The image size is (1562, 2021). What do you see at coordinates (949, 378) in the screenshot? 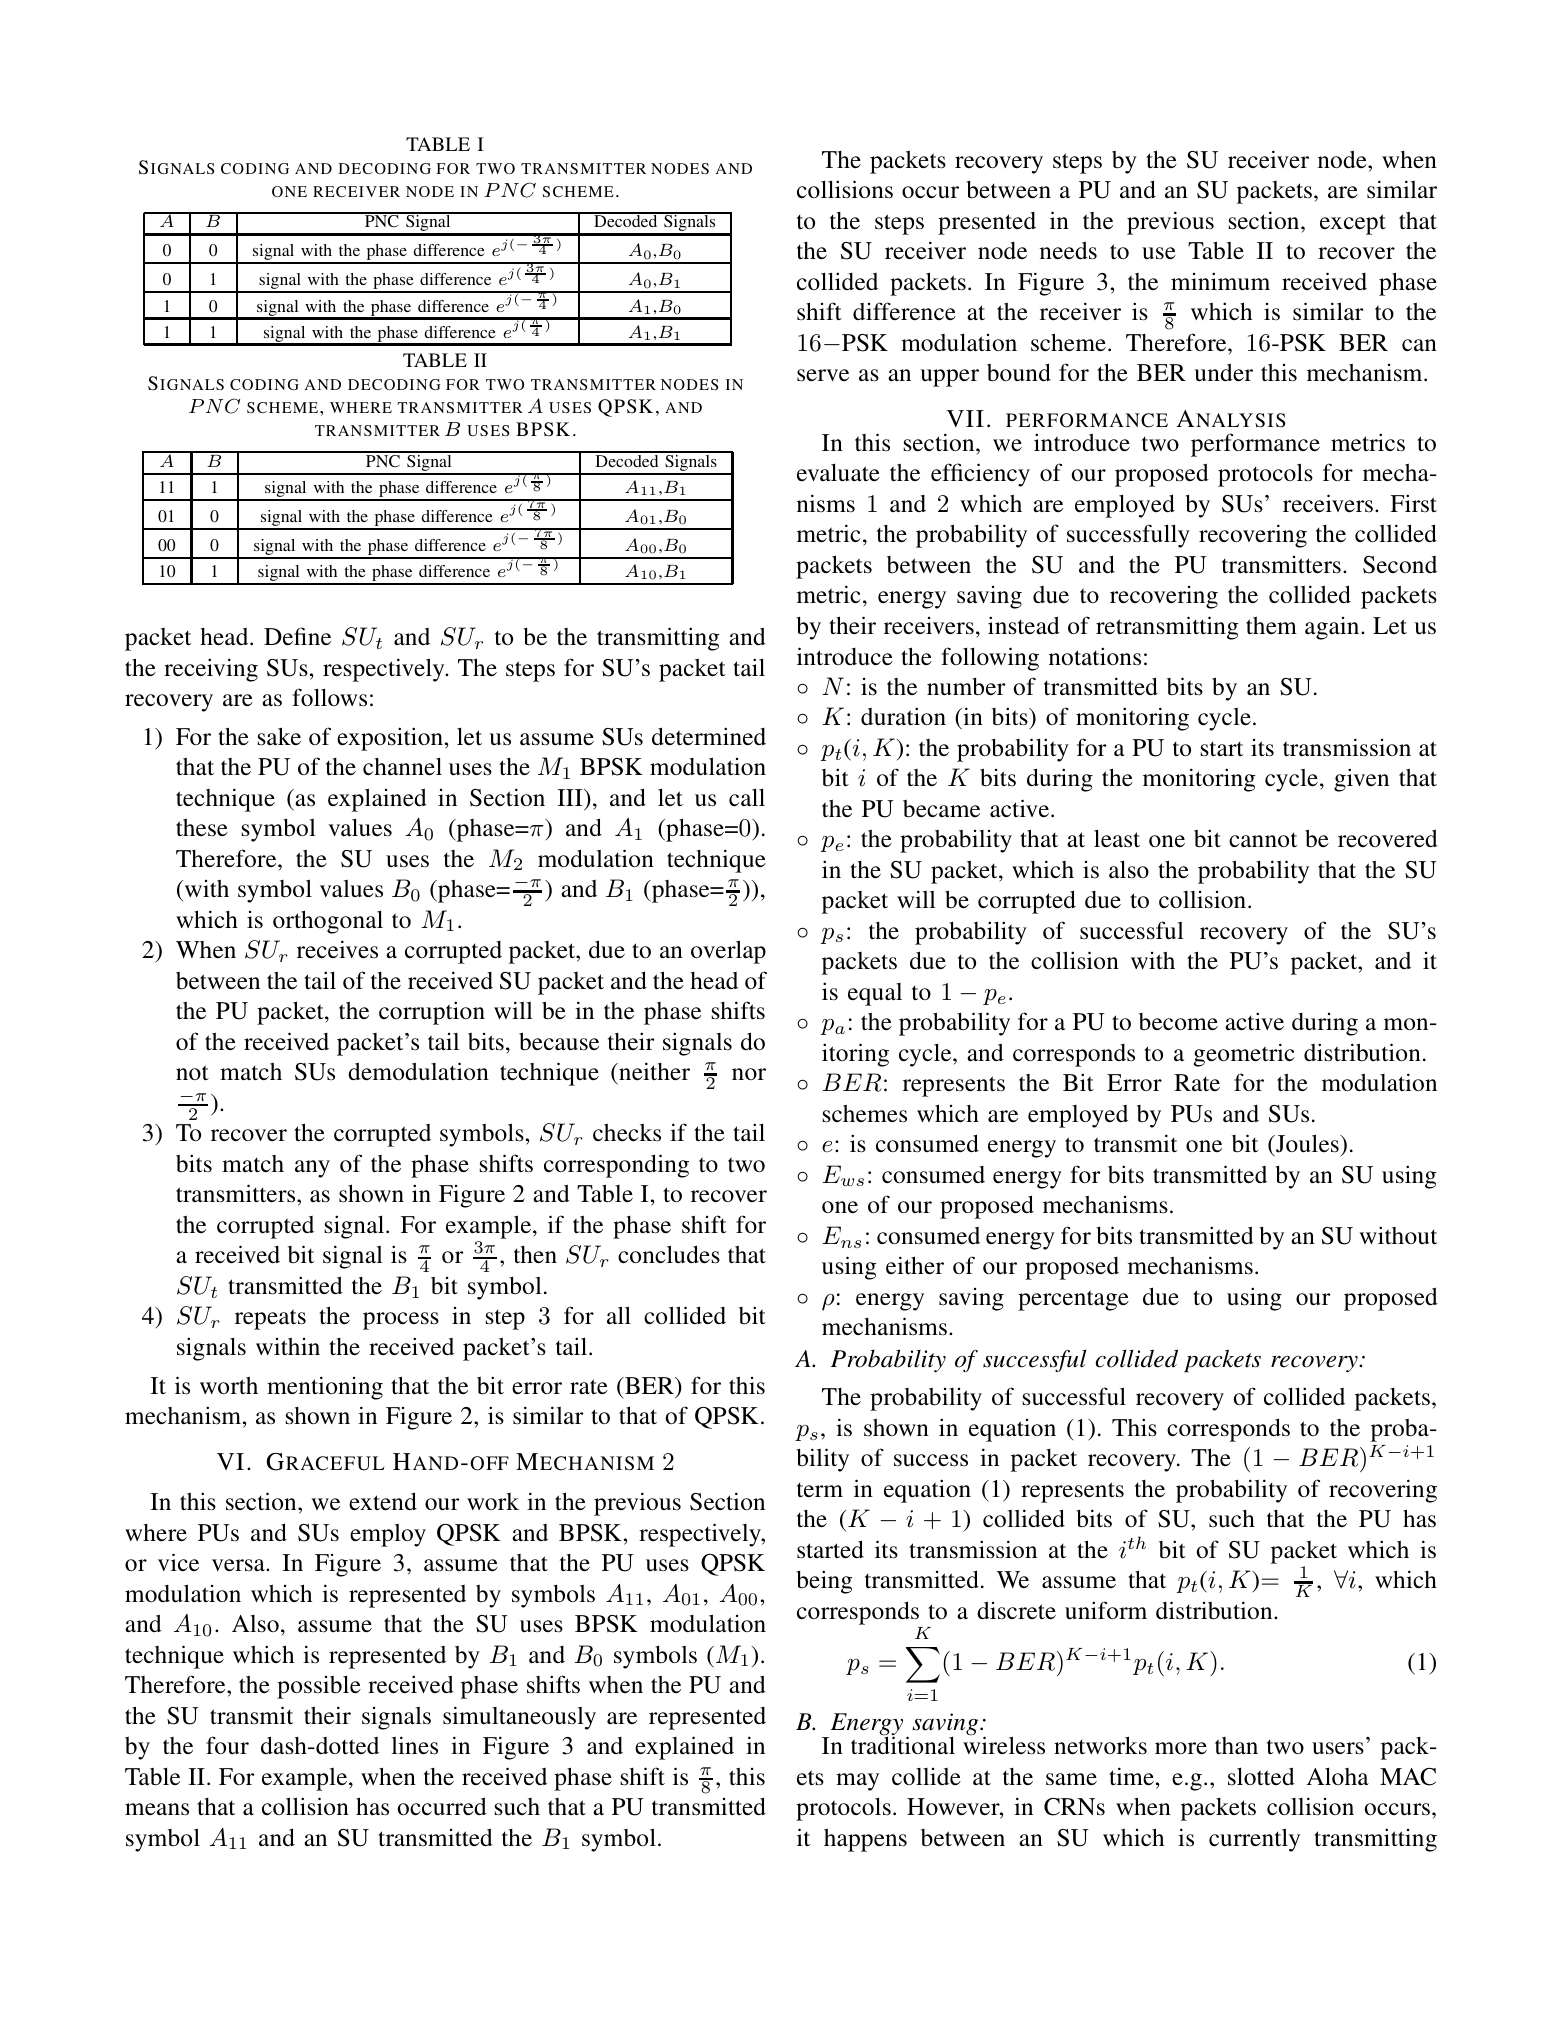
I see `upper` at bounding box center [949, 378].
